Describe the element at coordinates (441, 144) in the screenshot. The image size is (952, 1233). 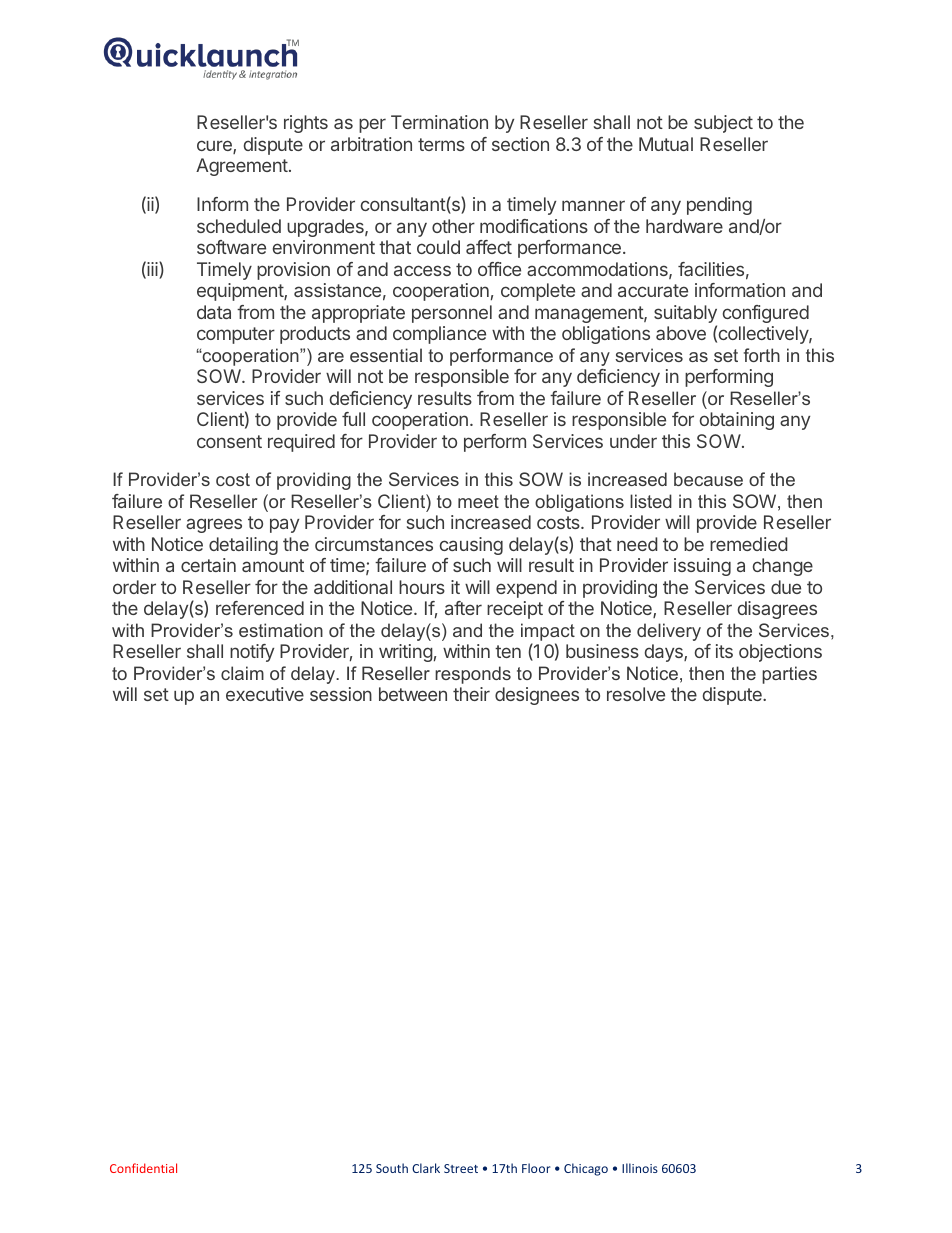
I see `terms` at that location.
